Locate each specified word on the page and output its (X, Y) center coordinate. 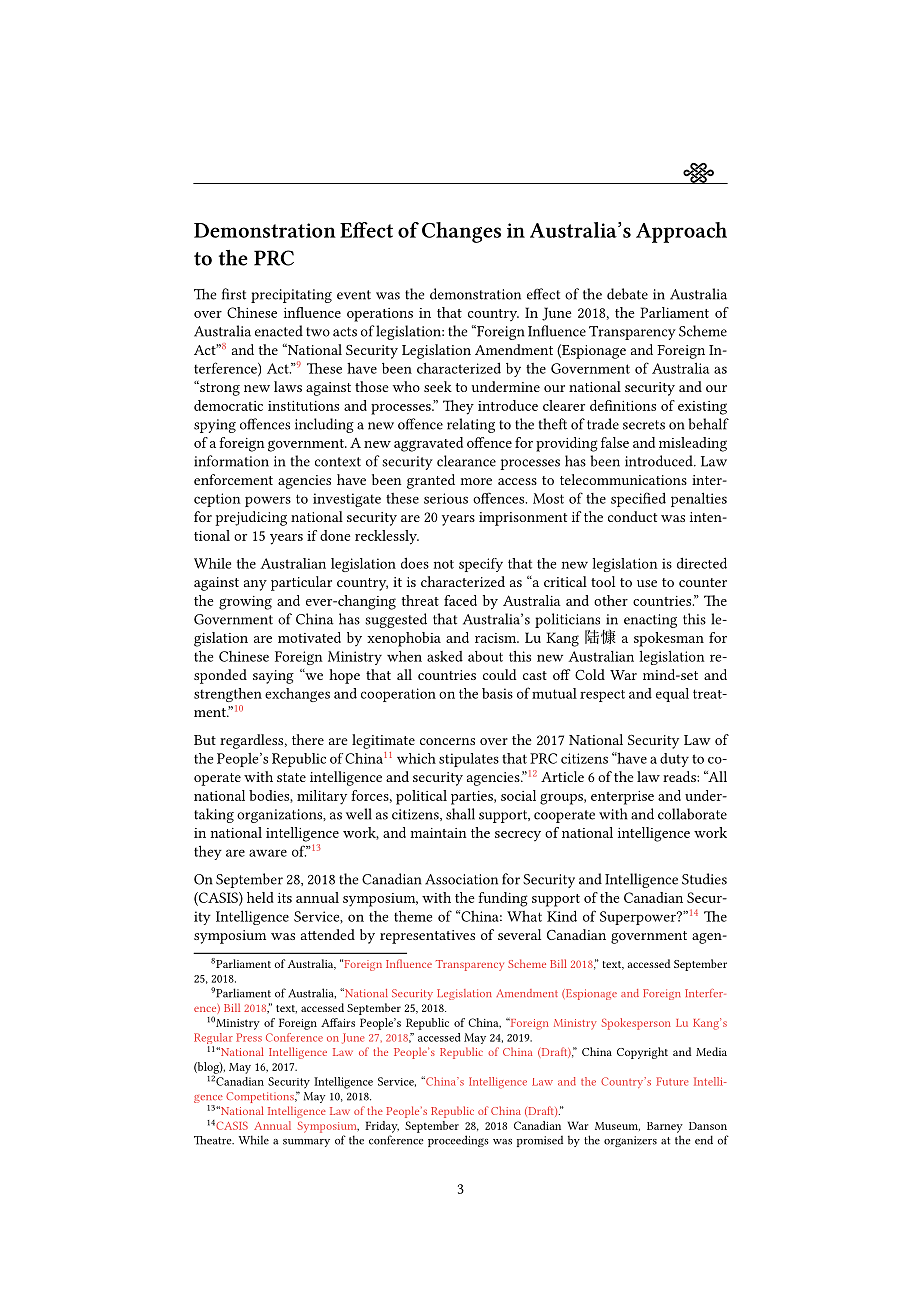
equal (672, 695)
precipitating (291, 296)
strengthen (228, 695)
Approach (681, 232)
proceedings (458, 1141)
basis (497, 693)
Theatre (214, 1140)
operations (380, 315)
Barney (665, 1127)
